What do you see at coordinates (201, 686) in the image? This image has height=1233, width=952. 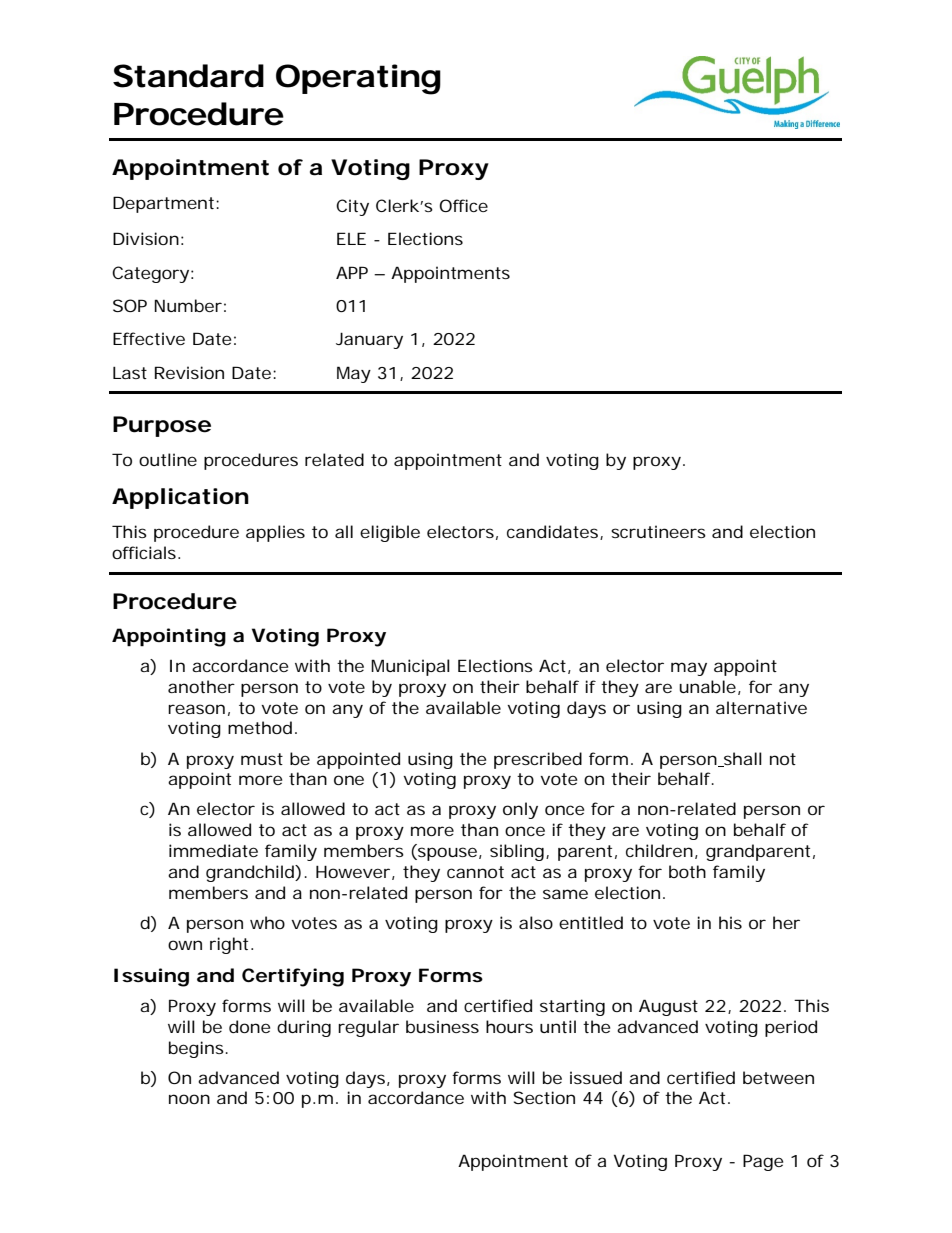 I see `another` at bounding box center [201, 686].
